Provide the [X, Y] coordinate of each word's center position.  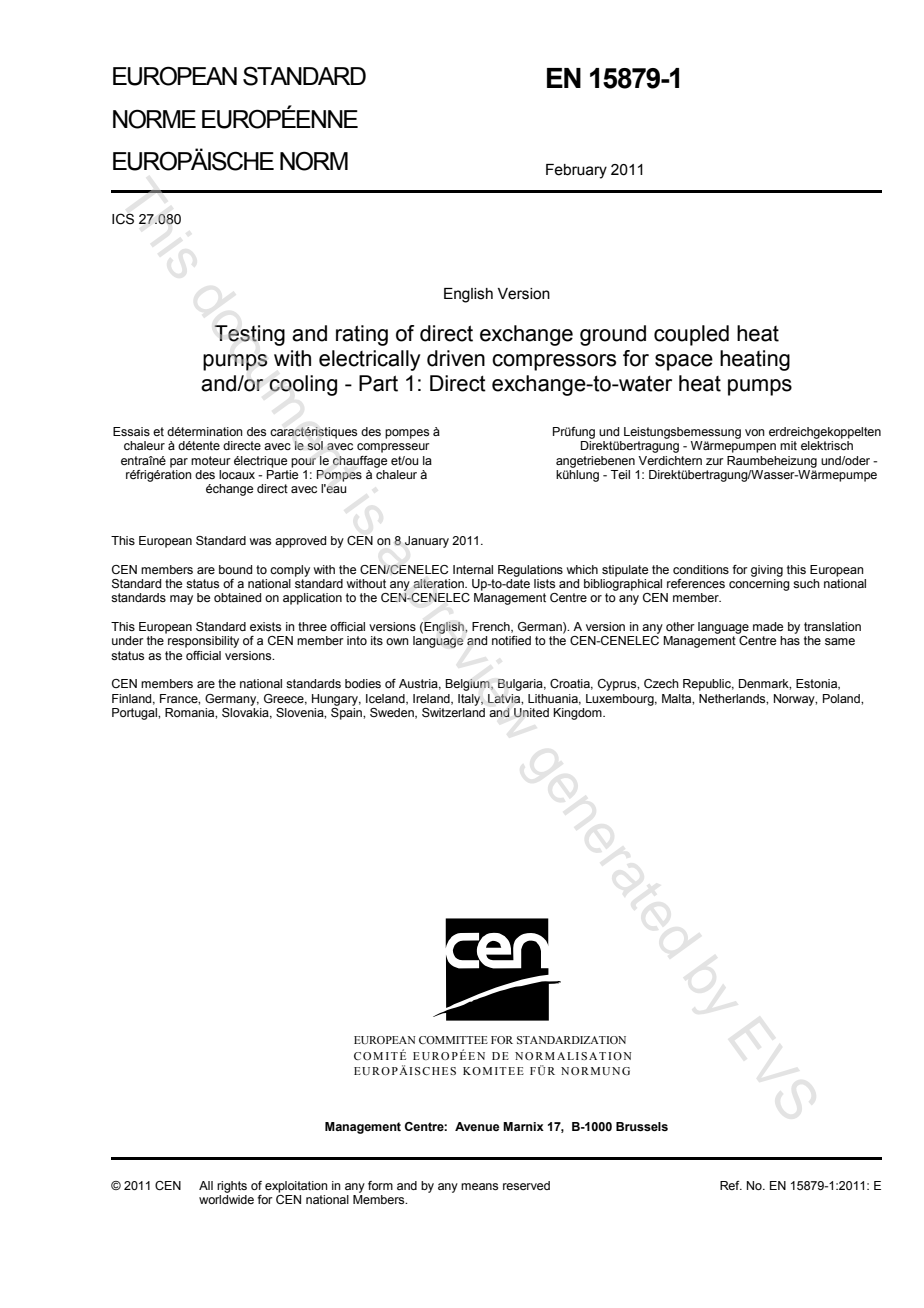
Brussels [642, 1126]
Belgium [468, 685]
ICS [123, 219]
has [790, 640]
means [479, 1186]
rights [232, 1187]
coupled [691, 335]
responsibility [203, 642]
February [576, 171]
